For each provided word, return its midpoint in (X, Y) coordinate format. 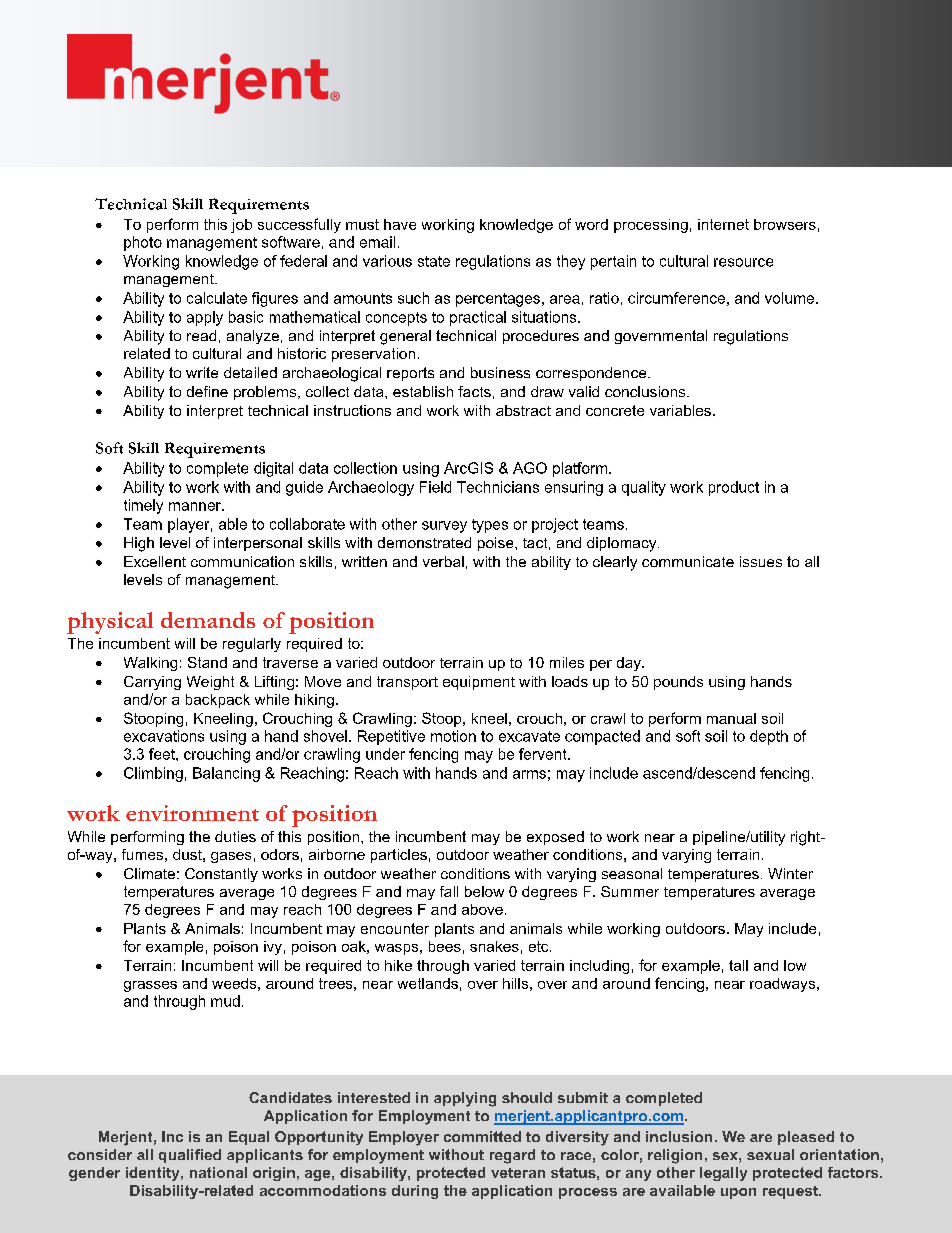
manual (731, 718)
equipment (479, 683)
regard (512, 1156)
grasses (150, 986)
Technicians (498, 487)
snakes (494, 946)
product (734, 488)
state (434, 261)
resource (743, 262)
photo (143, 243)
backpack (218, 701)
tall (738, 965)
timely (143, 506)
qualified (190, 1156)
